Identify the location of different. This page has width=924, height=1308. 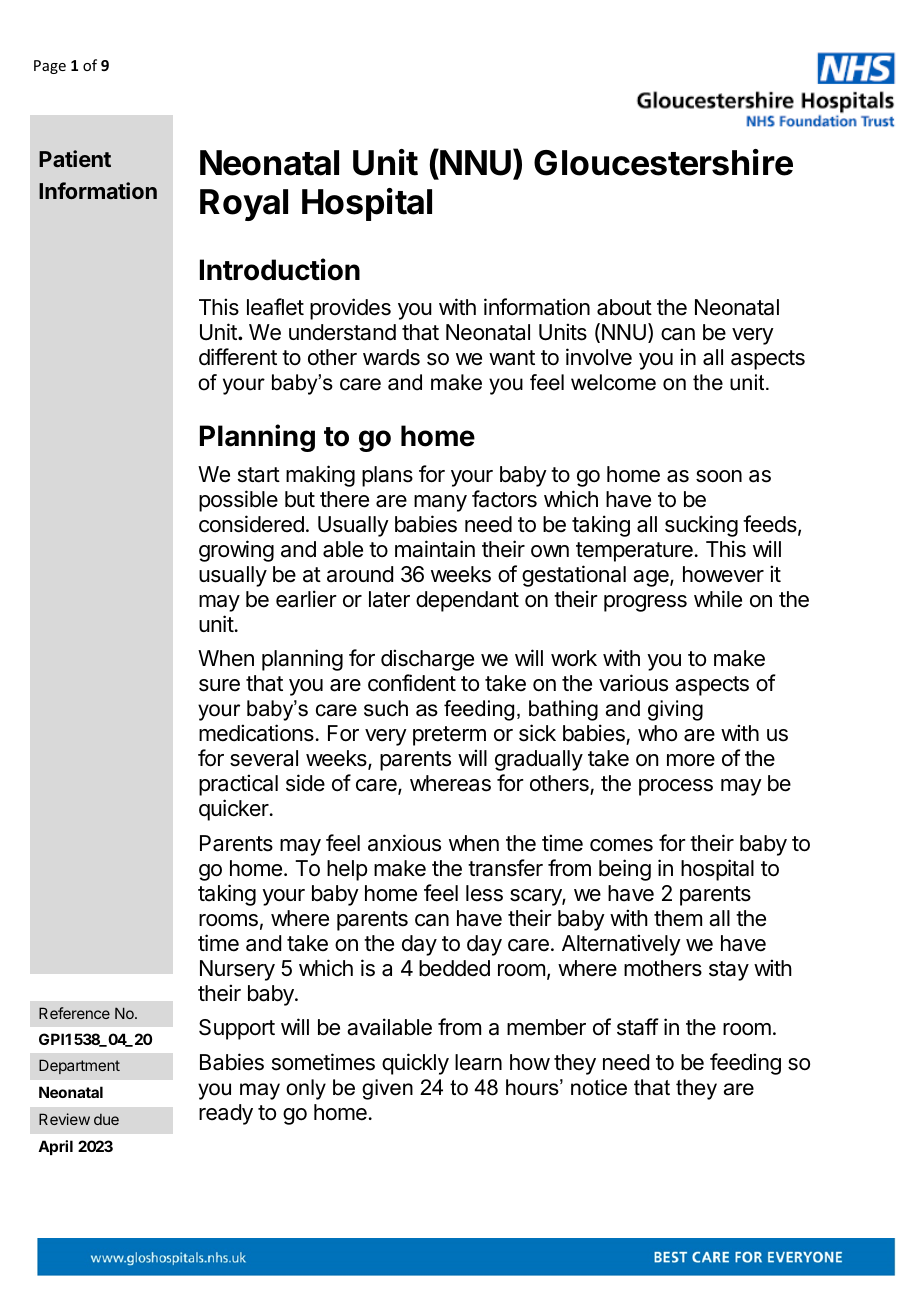
(238, 357).
